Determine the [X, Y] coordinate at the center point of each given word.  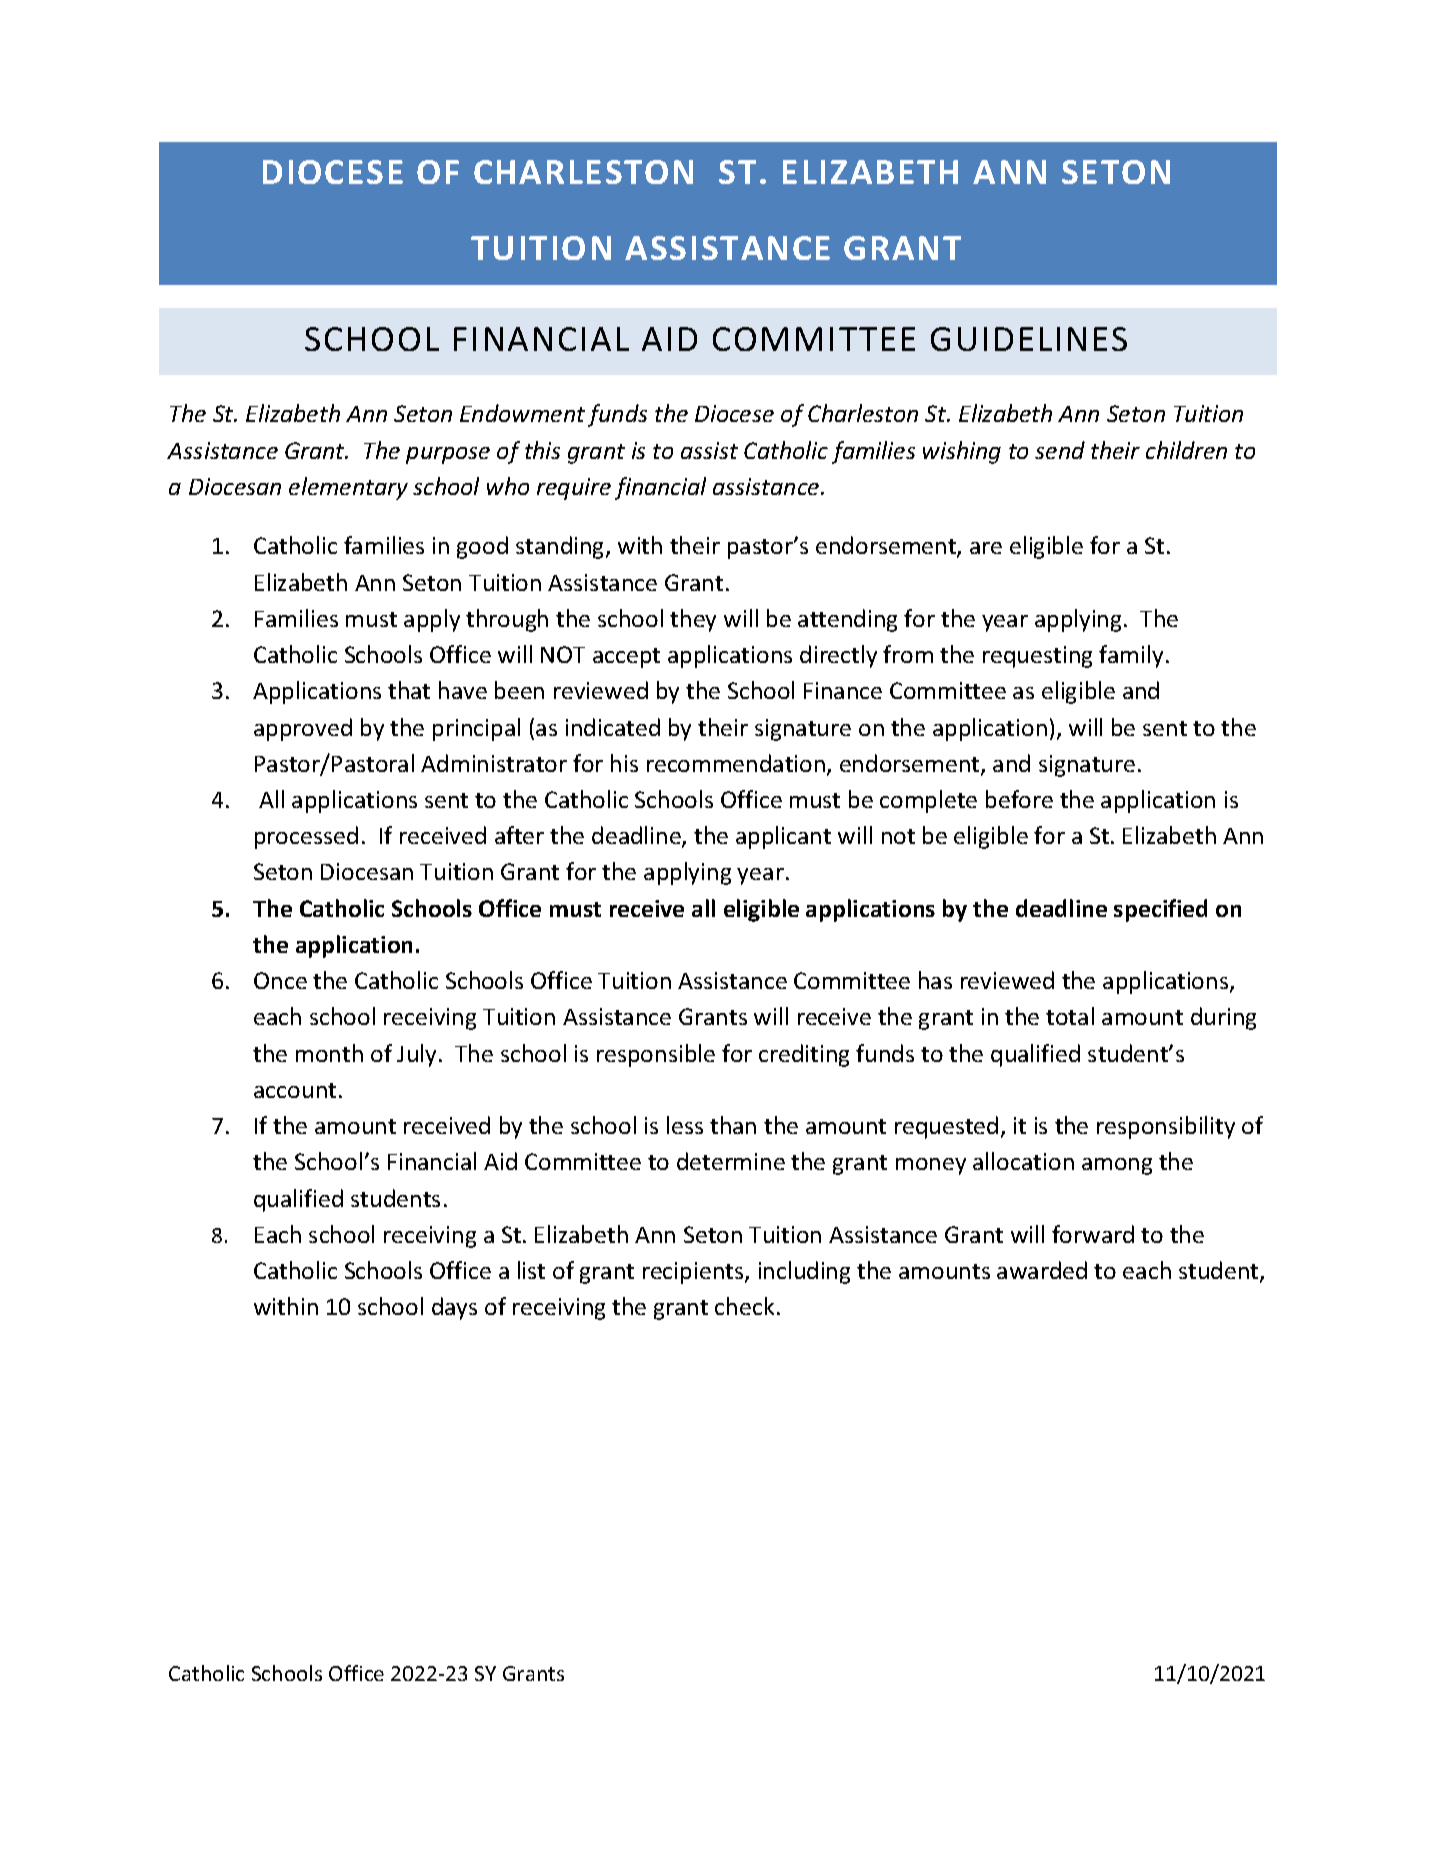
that [409, 690]
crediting [804, 1055]
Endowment [522, 413]
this [542, 450]
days [454, 1308]
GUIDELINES [1029, 339]
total [1070, 1016]
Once [280, 980]
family [1131, 656]
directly [838, 656]
